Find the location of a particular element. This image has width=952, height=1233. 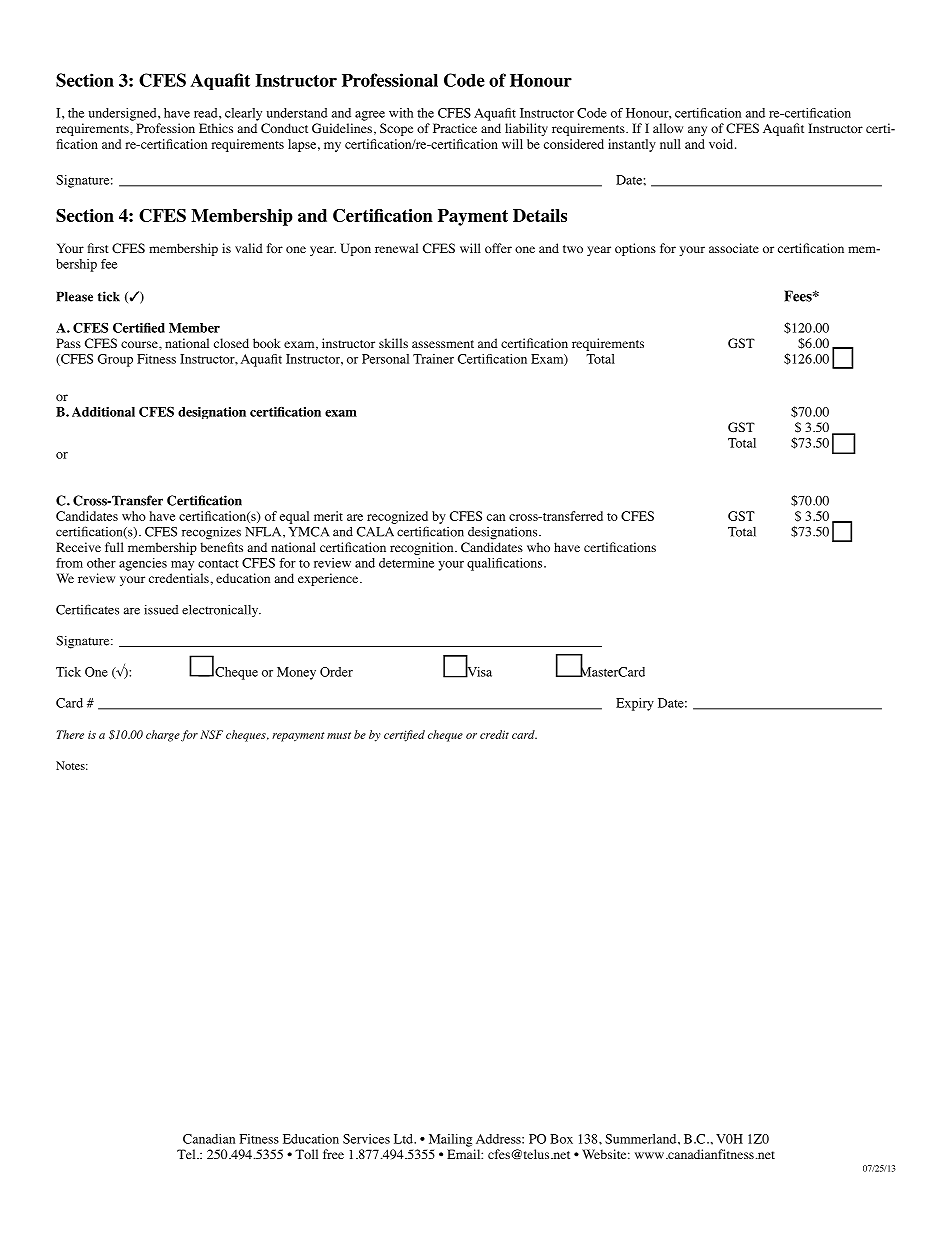

null is located at coordinates (670, 144).
